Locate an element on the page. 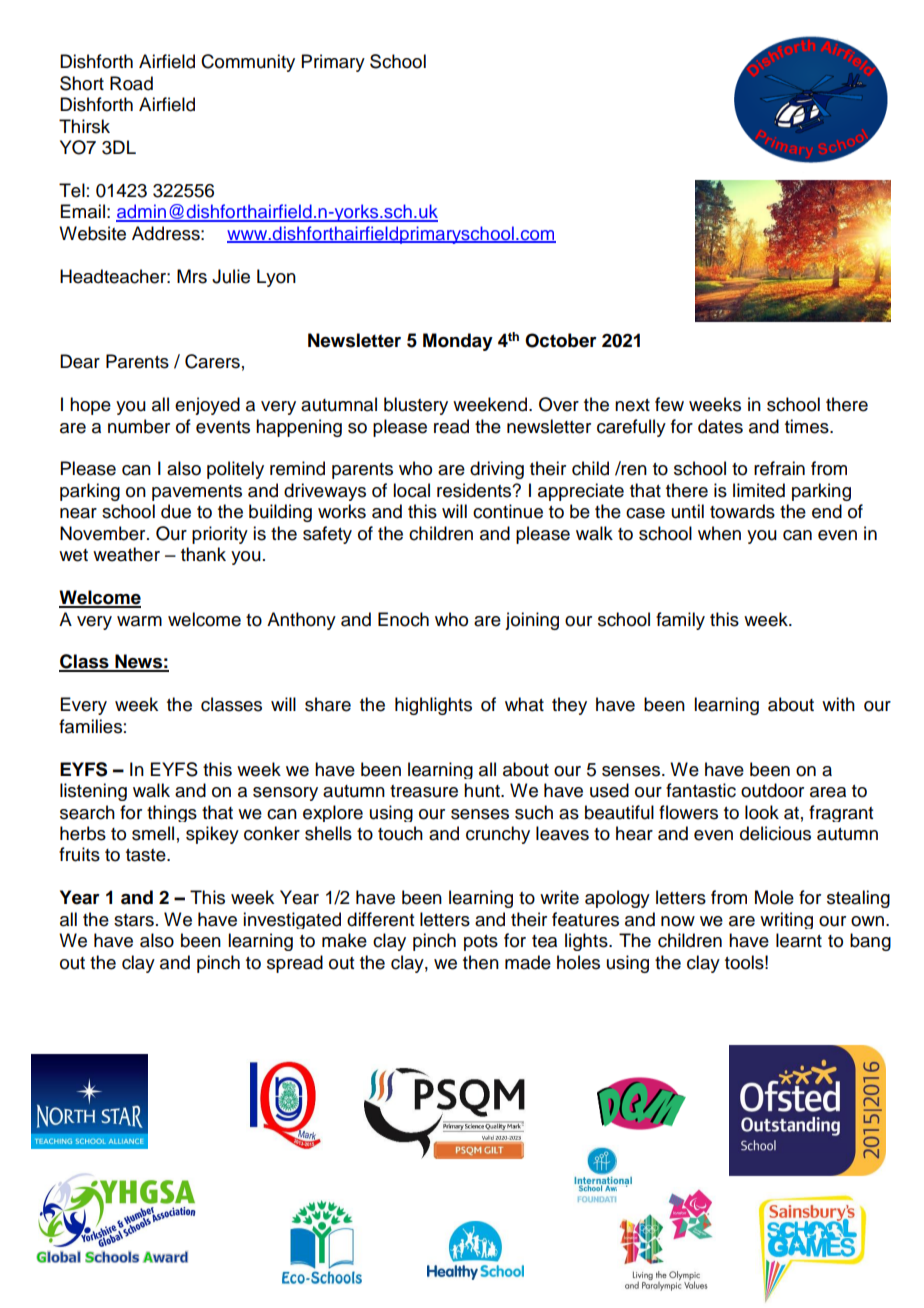  Road is located at coordinates (131, 83).
